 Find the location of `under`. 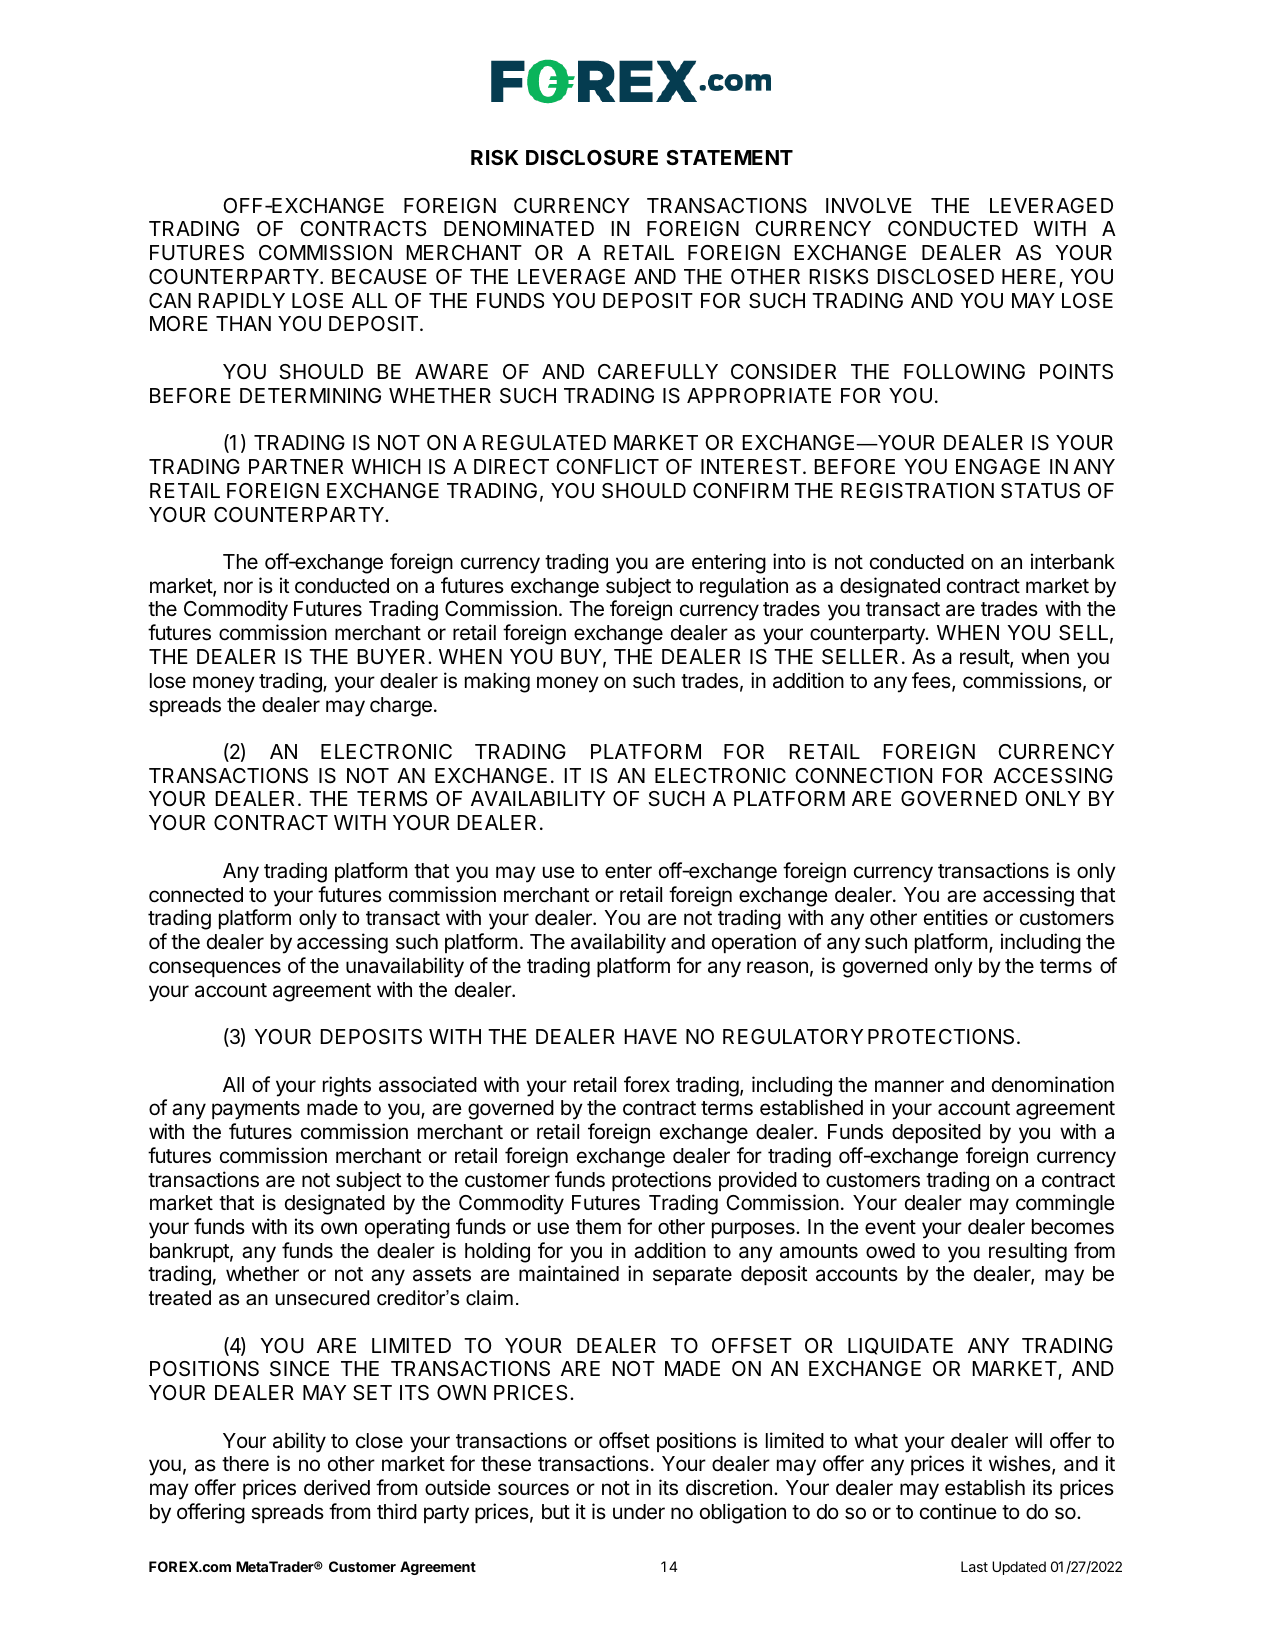

under is located at coordinates (639, 1512).
